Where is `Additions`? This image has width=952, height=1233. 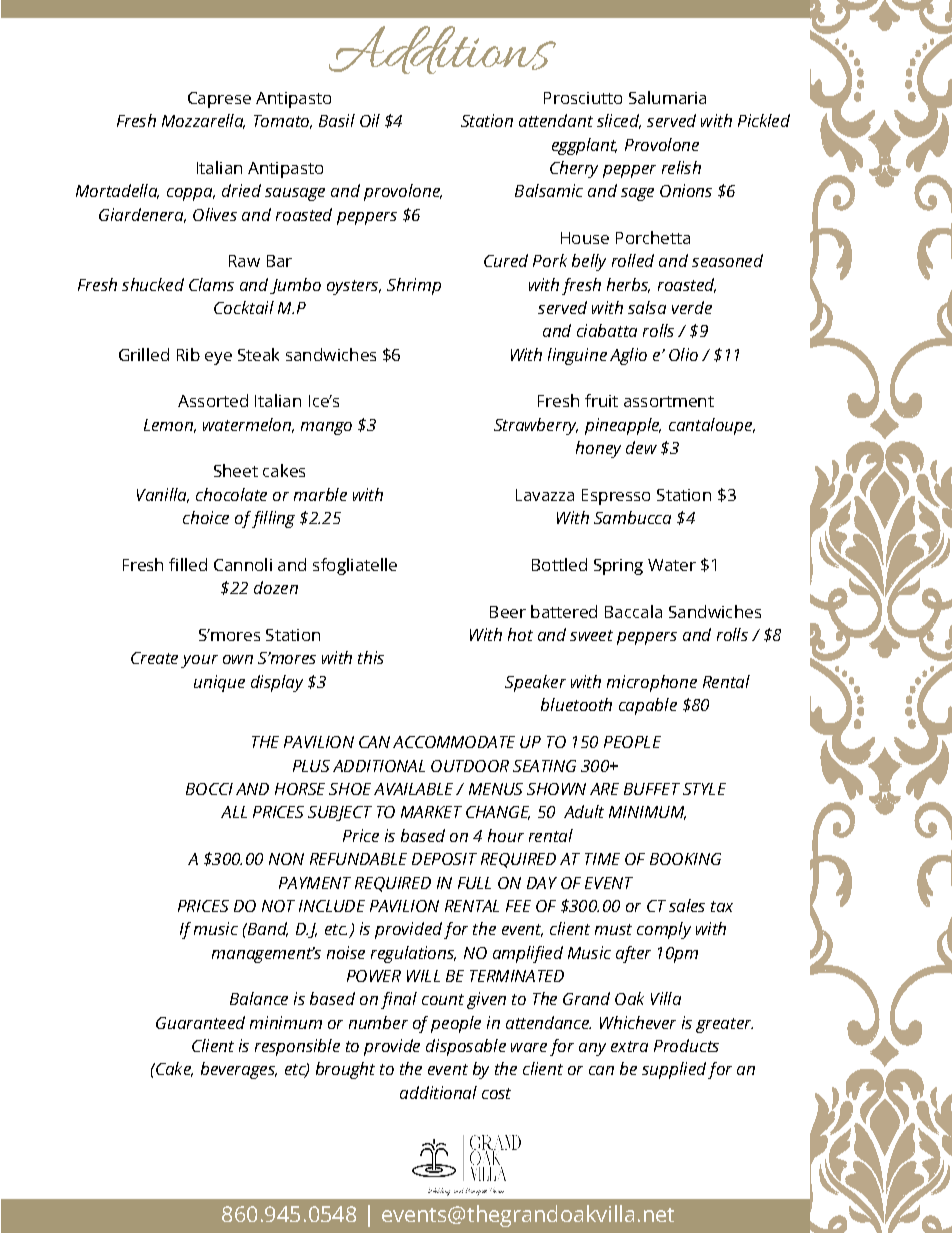
Additions is located at coordinates (442, 50).
